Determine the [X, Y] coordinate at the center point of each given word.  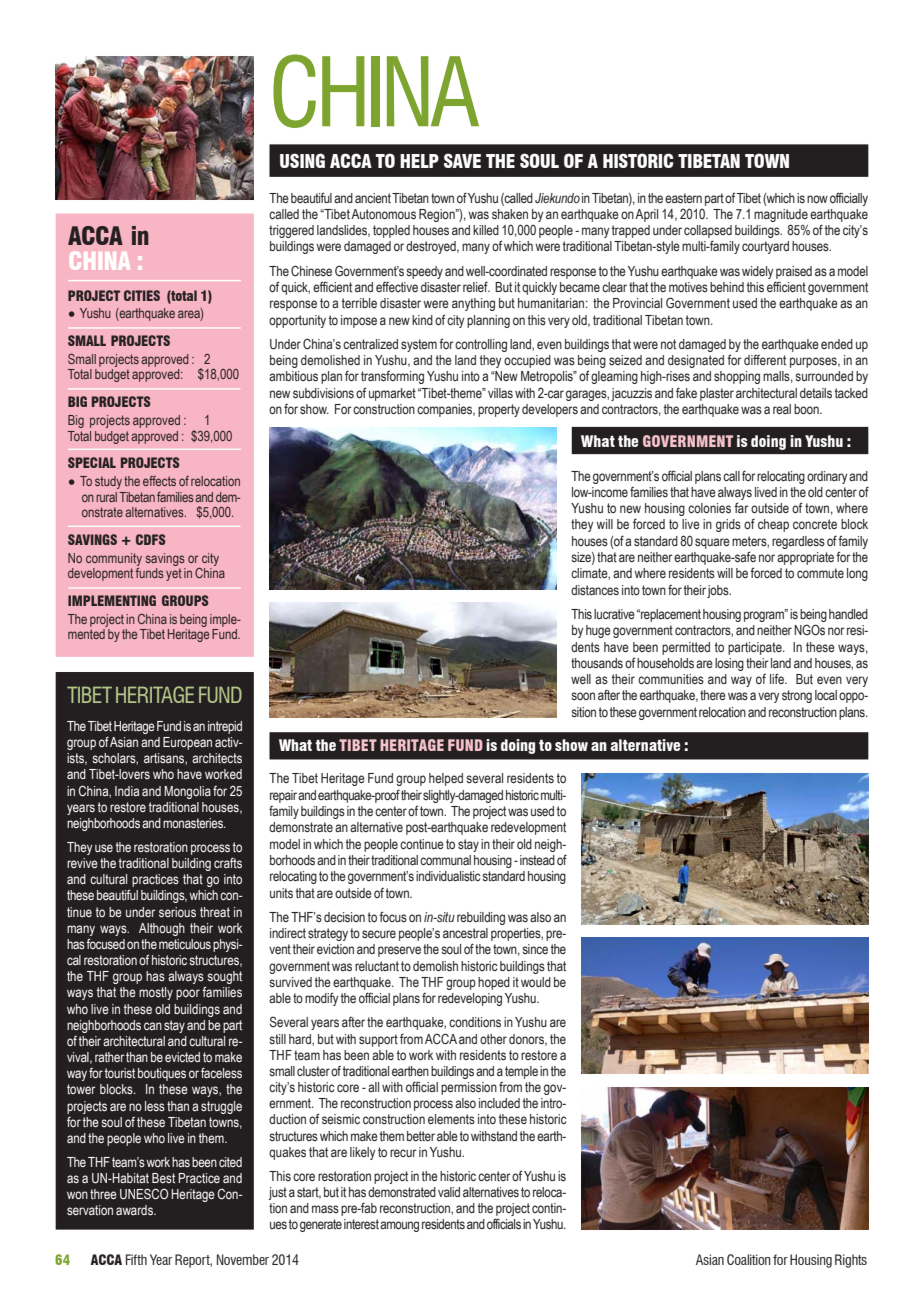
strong [797, 696]
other [493, 1039]
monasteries [194, 823]
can [153, 1026]
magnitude [781, 215]
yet [174, 574]
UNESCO [144, 1194]
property [499, 410]
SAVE [462, 160]
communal [445, 860]
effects [159, 481]
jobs [719, 591]
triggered [291, 231]
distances [595, 590]
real [782, 409]
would [536, 982]
